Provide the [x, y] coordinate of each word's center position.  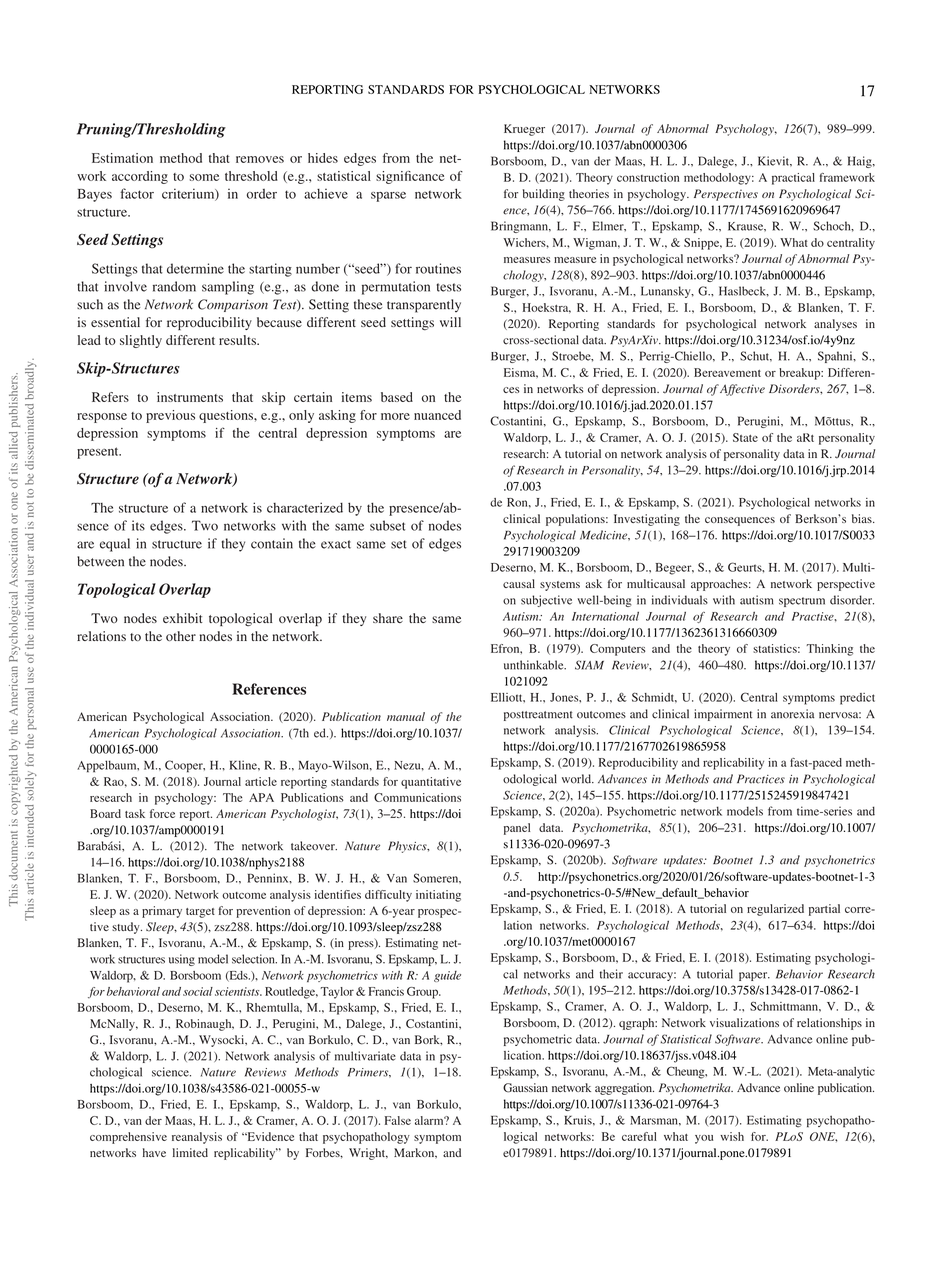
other [181, 636]
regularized [775, 910]
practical [793, 179]
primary [162, 912]
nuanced [437, 415]
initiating [438, 896]
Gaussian [525, 1088]
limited [190, 1152]
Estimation [122, 158]
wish [732, 1136]
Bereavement [727, 372]
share [388, 618]
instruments [190, 397]
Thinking [829, 650]
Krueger [524, 130]
